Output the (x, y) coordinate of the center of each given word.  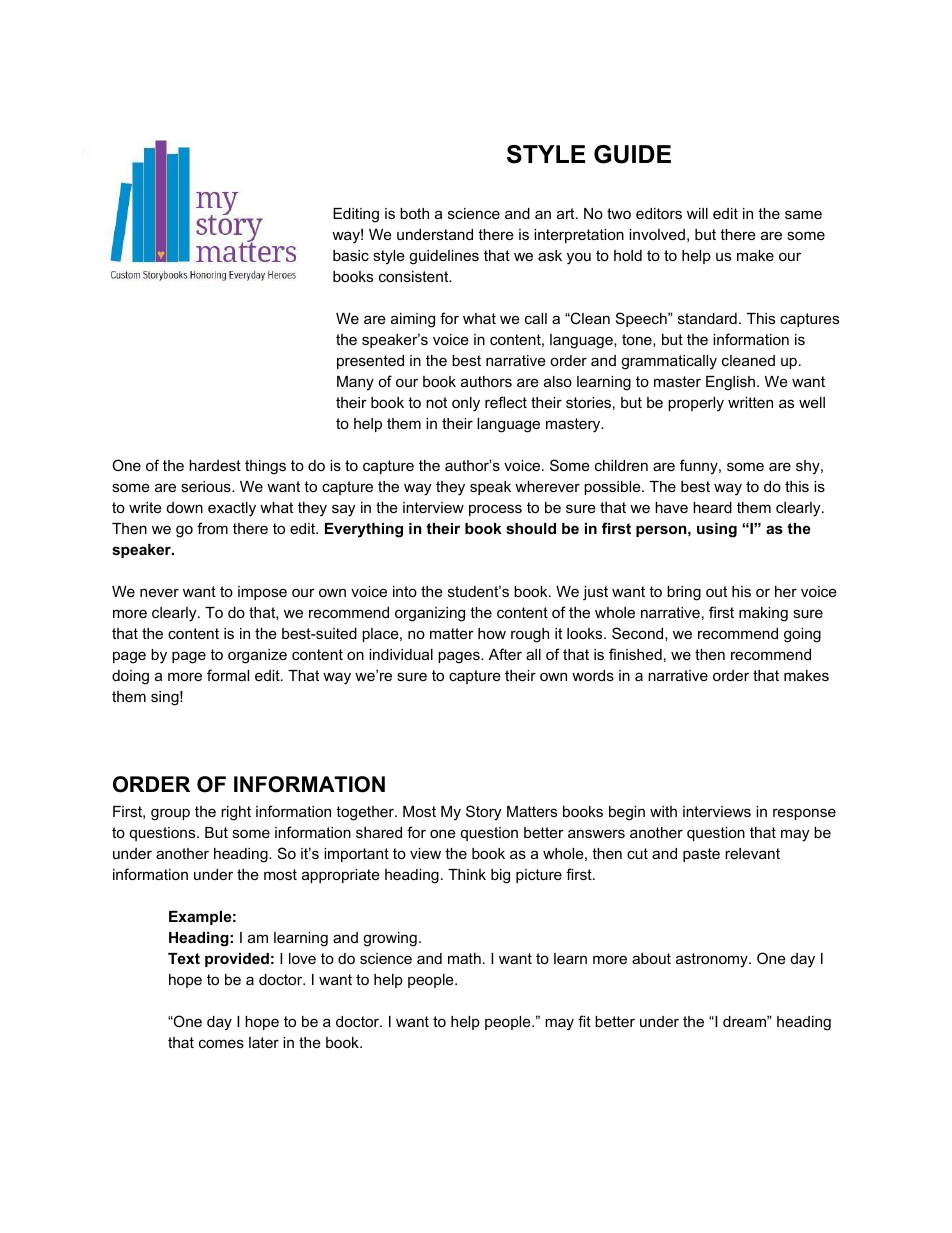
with (663, 811)
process (495, 510)
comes (221, 1043)
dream (745, 1021)
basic (351, 255)
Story (483, 813)
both (414, 213)
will (697, 213)
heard (712, 507)
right (236, 813)
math (464, 958)
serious (207, 486)
